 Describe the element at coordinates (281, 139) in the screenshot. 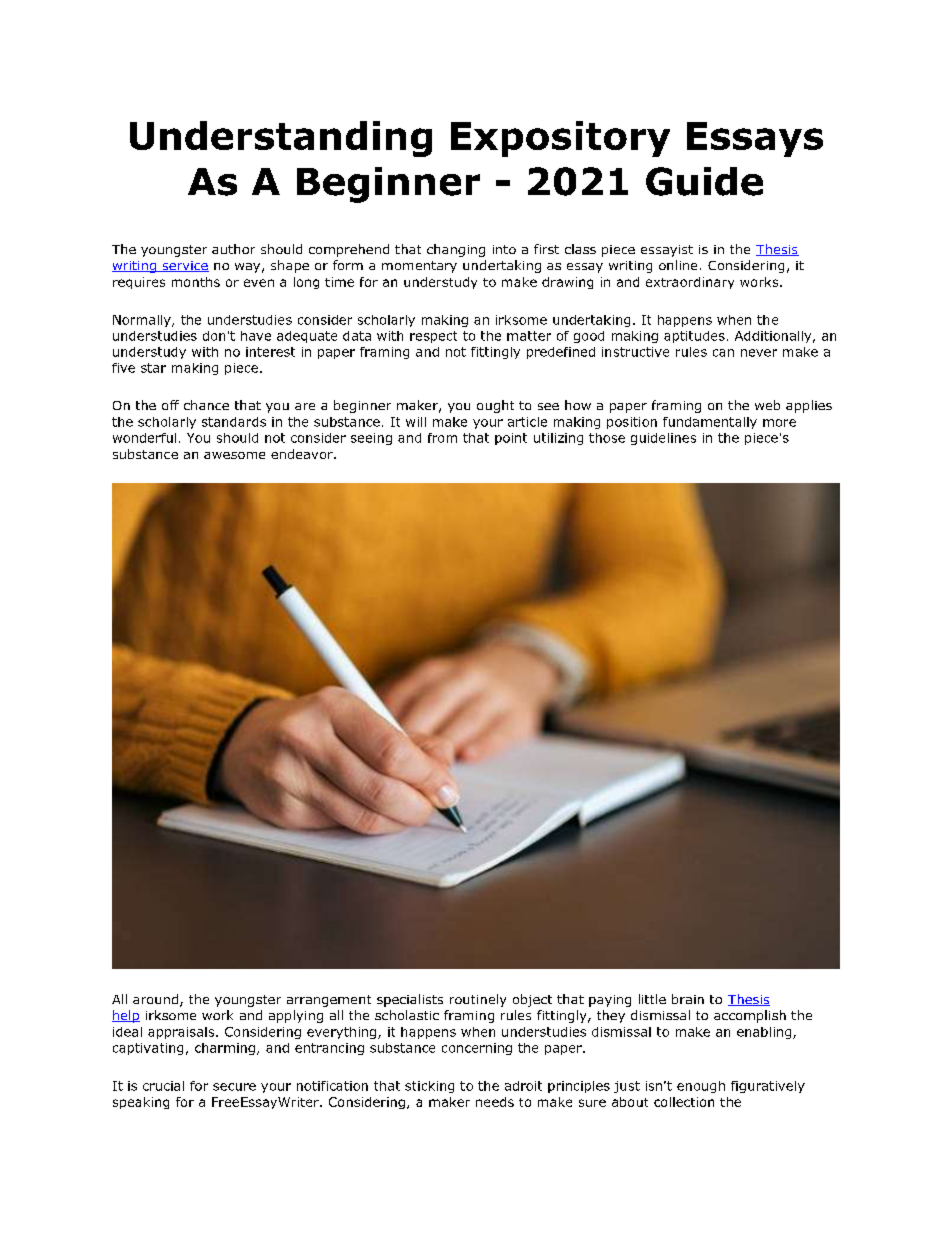

I see `Understanding` at that location.
